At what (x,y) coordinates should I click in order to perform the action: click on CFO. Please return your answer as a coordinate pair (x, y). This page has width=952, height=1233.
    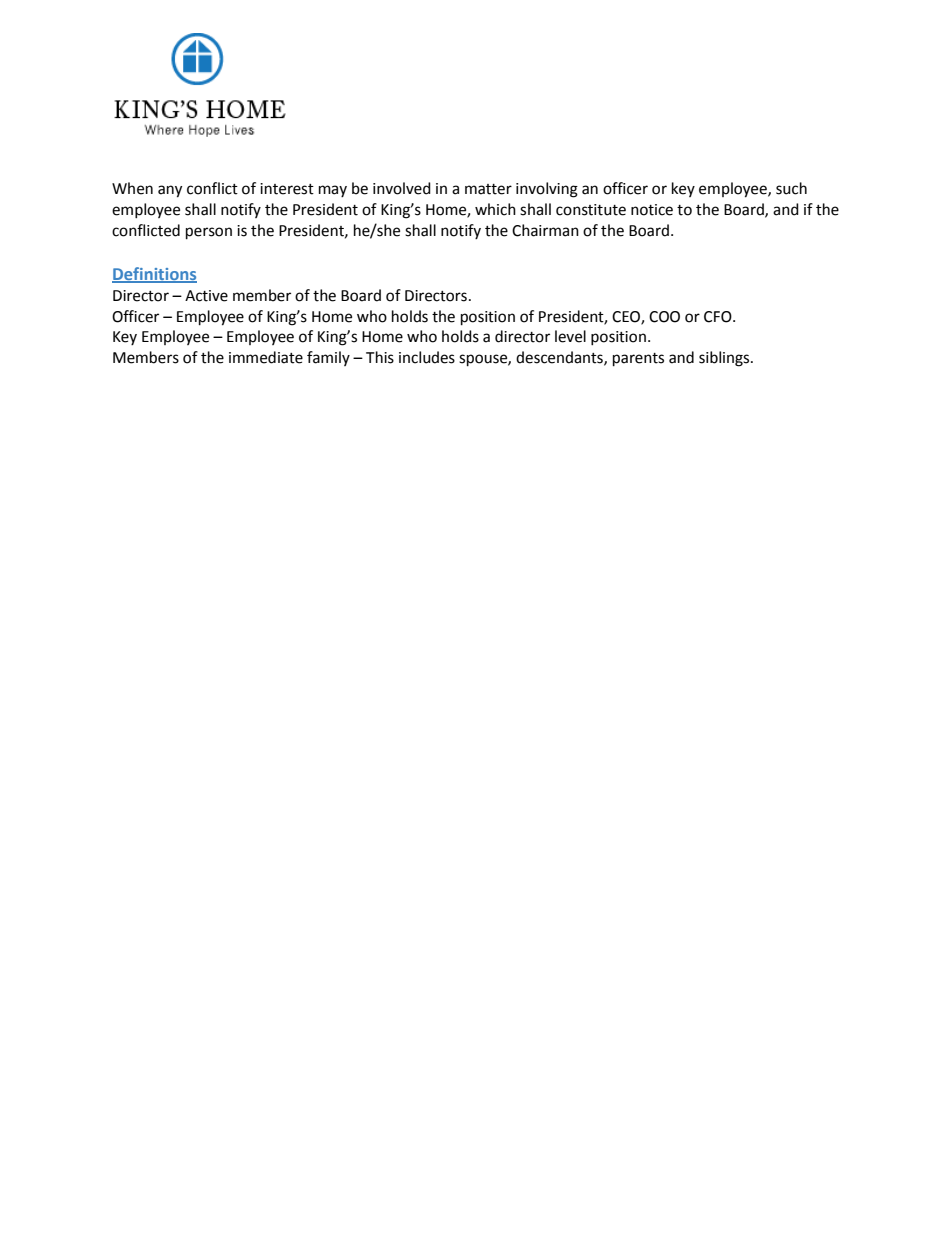
    Looking at the image, I should click on (719, 317).
